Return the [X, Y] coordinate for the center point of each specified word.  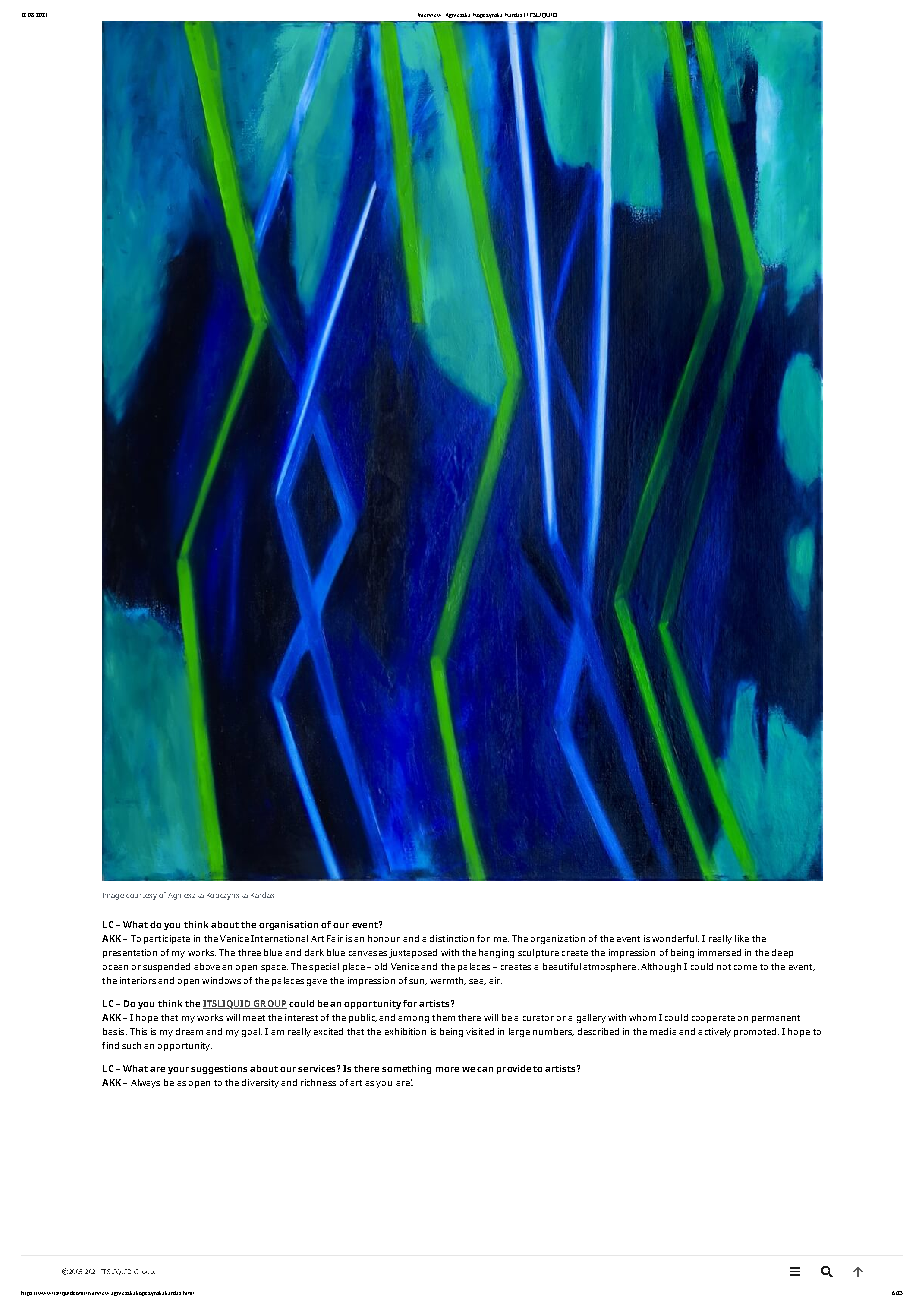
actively [714, 1032]
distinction [452, 938]
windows [221, 980]
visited [480, 1031]
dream [189, 1031]
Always [145, 1083]
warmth [448, 981]
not [724, 967]
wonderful [675, 938]
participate [167, 939]
